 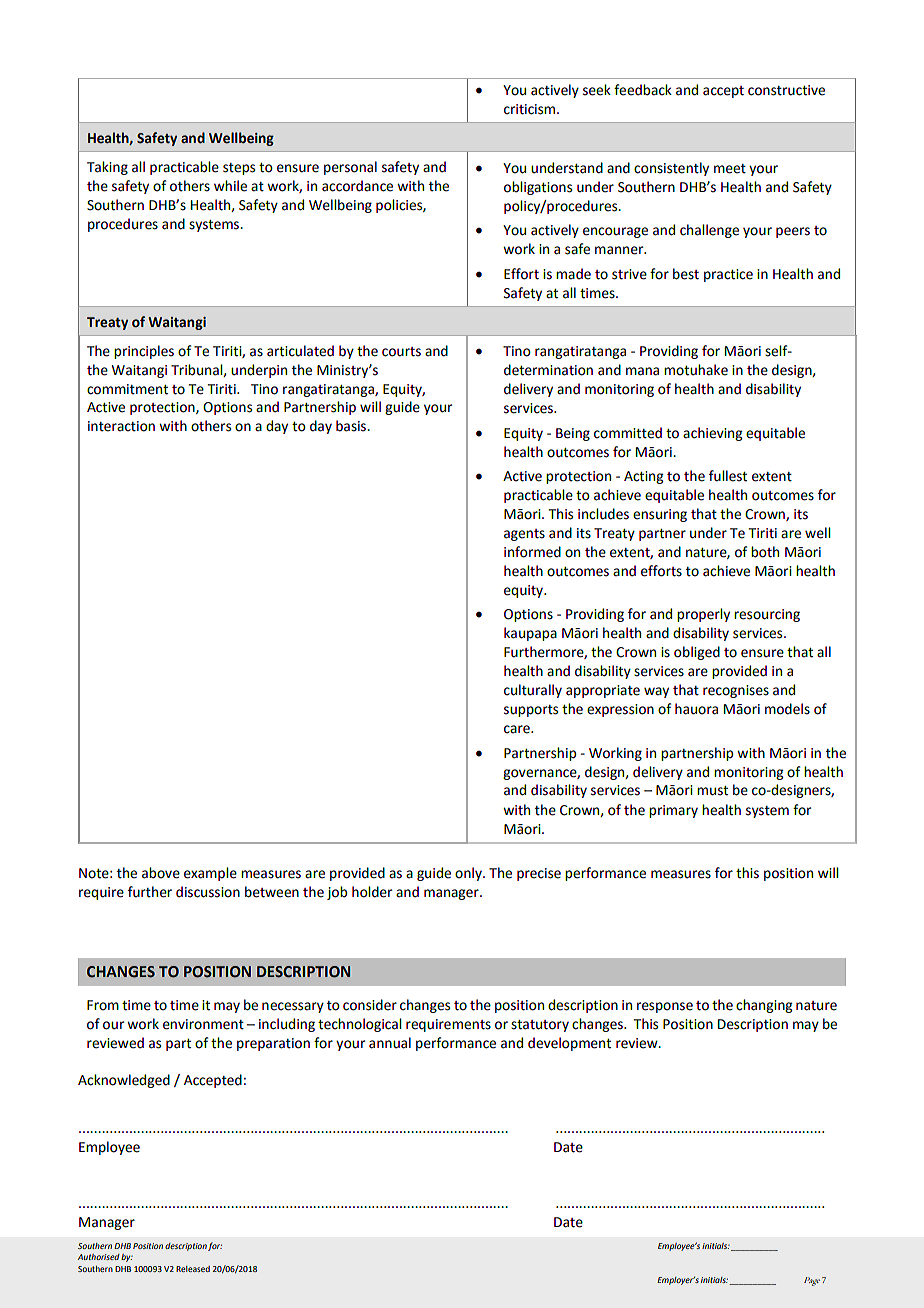 I want to click on commitment, so click(x=127, y=389).
